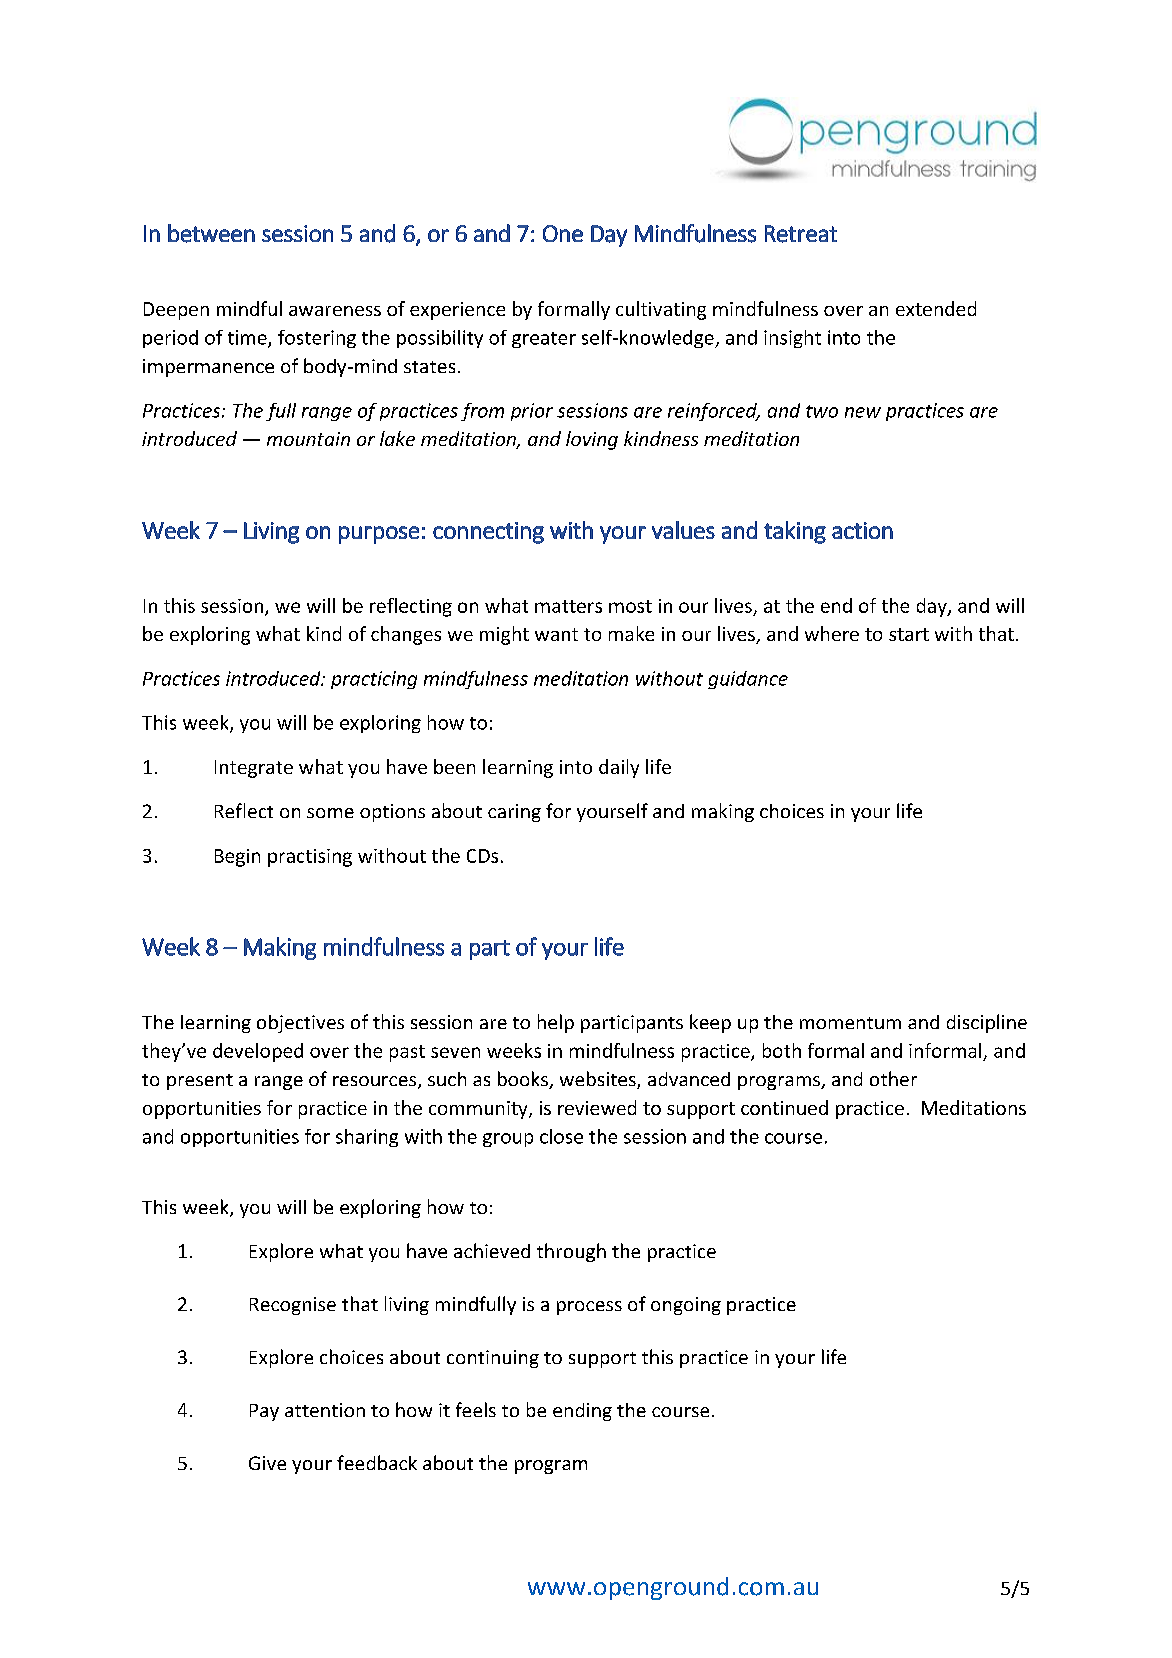 This image has width=1172, height=1658. What do you see at coordinates (850, 1023) in the image?
I see `momentum` at bounding box center [850, 1023].
